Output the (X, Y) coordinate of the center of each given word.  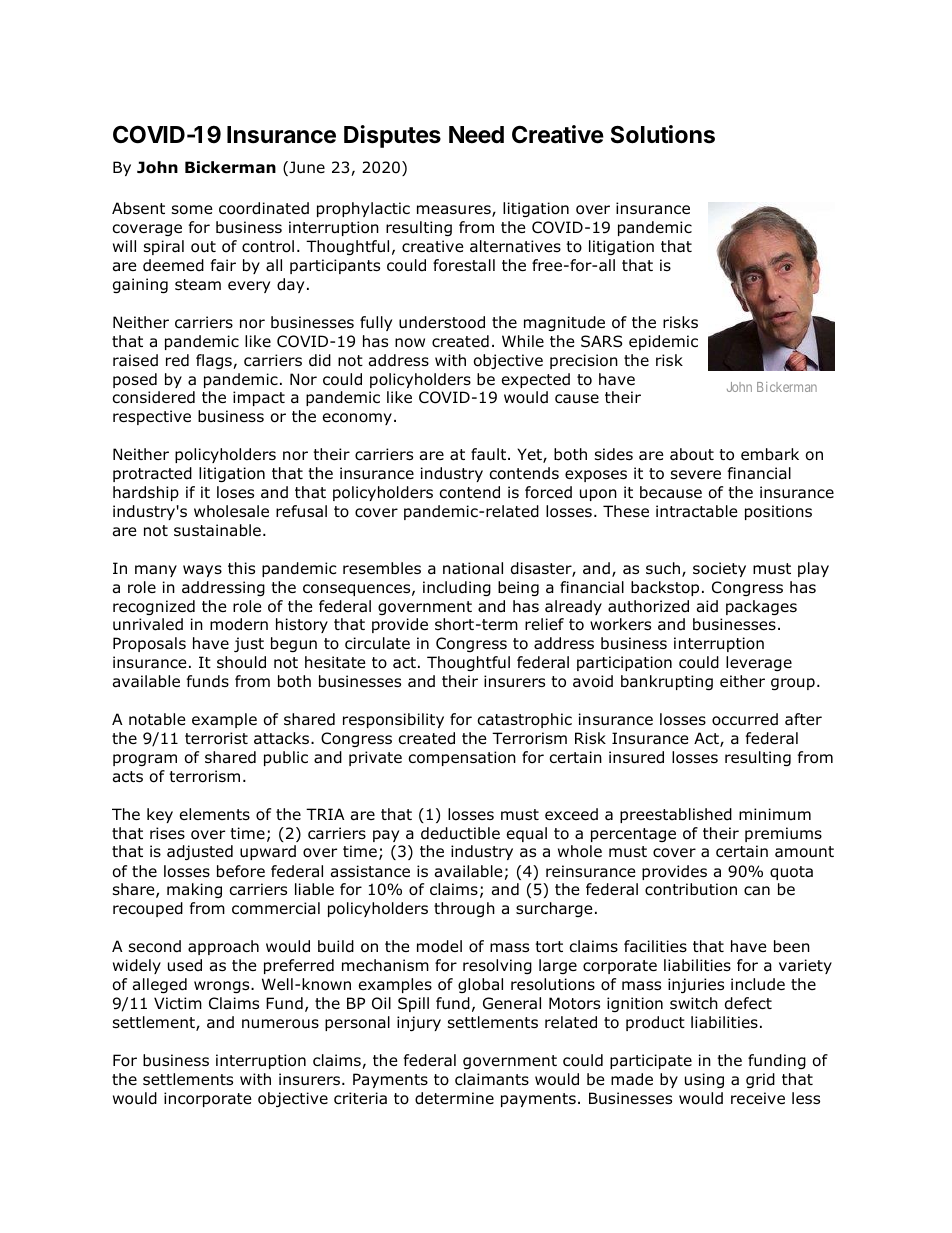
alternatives (515, 246)
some (192, 210)
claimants (492, 1079)
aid (707, 606)
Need (476, 135)
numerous (280, 1024)
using (704, 1080)
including (457, 588)
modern (239, 624)
